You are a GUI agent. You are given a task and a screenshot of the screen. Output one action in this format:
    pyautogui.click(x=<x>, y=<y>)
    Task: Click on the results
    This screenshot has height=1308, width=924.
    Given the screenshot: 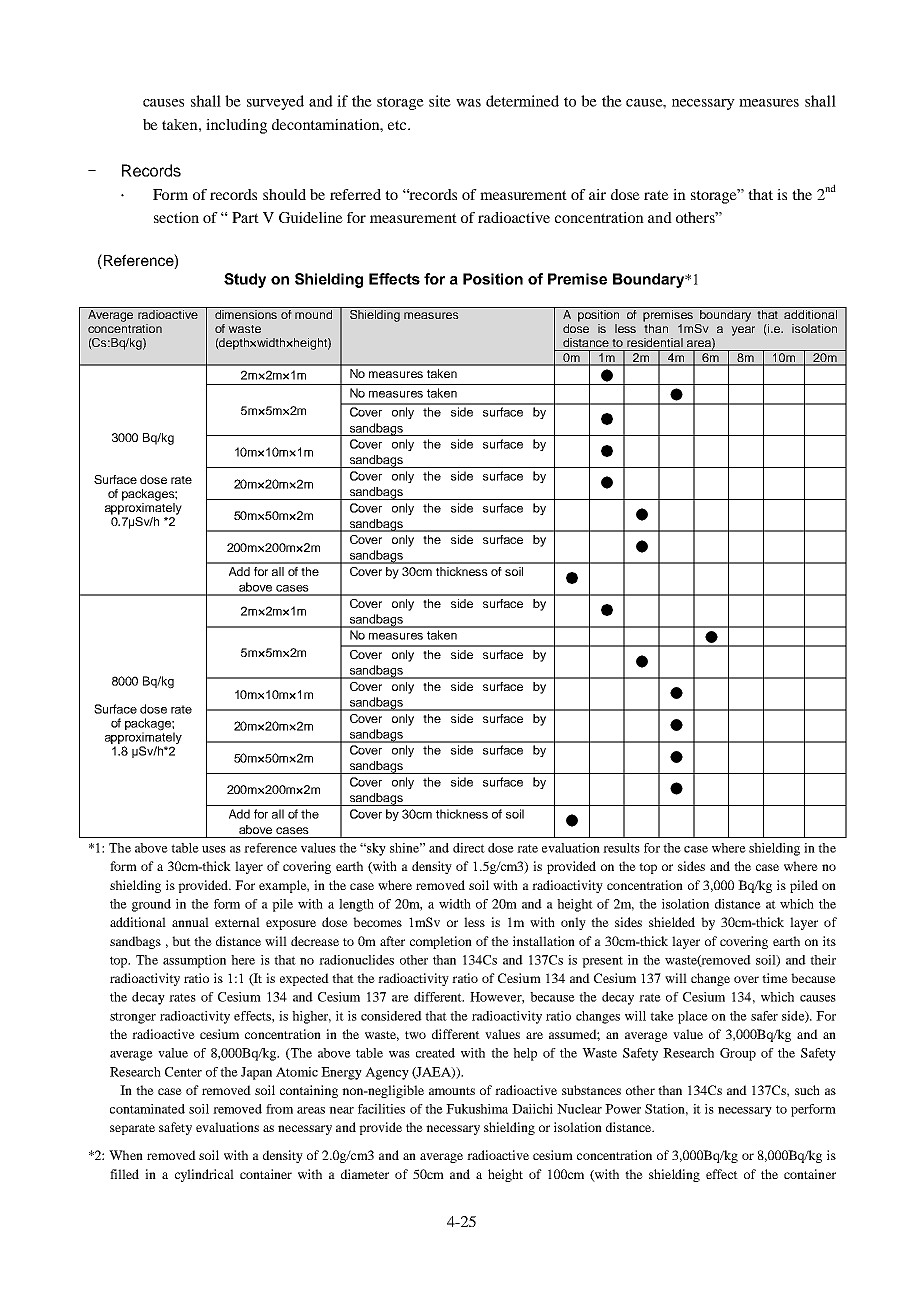 What is the action you would take?
    pyautogui.click(x=621, y=848)
